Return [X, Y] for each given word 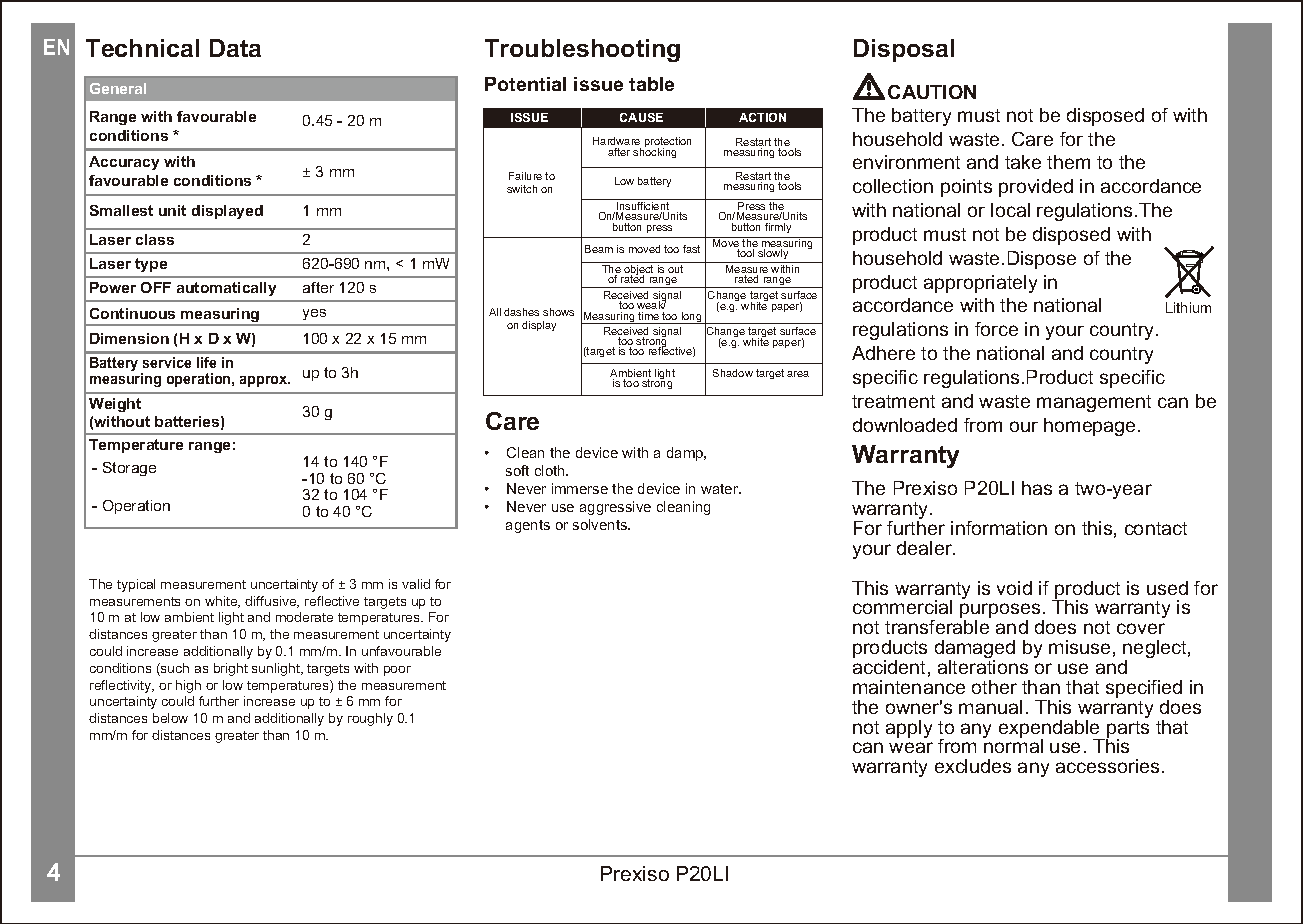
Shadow [733, 373]
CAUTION [932, 92]
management [1094, 403]
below [170, 718]
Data [235, 48]
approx [265, 381]
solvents [601, 524]
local [1010, 210]
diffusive [272, 602]
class [155, 239]
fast [691, 249]
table [651, 84]
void [1014, 588]
